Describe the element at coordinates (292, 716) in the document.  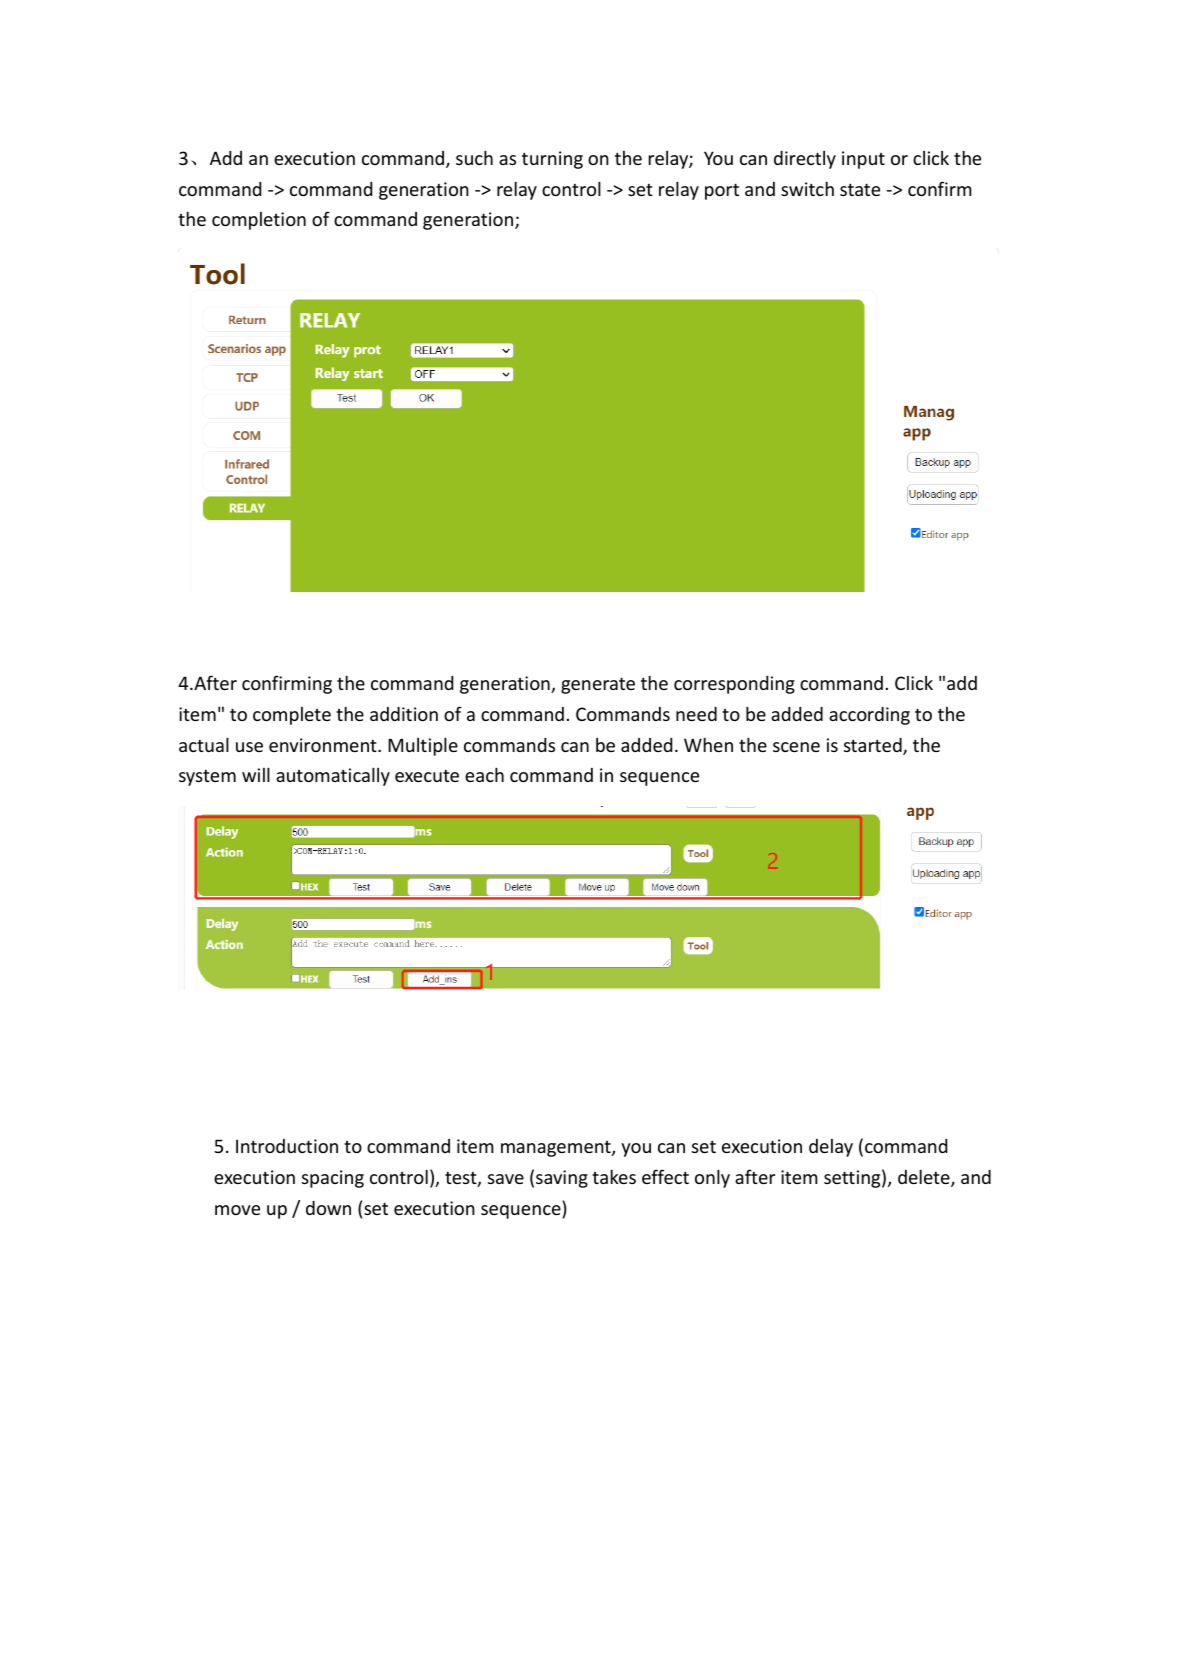
I see `complete` at that location.
